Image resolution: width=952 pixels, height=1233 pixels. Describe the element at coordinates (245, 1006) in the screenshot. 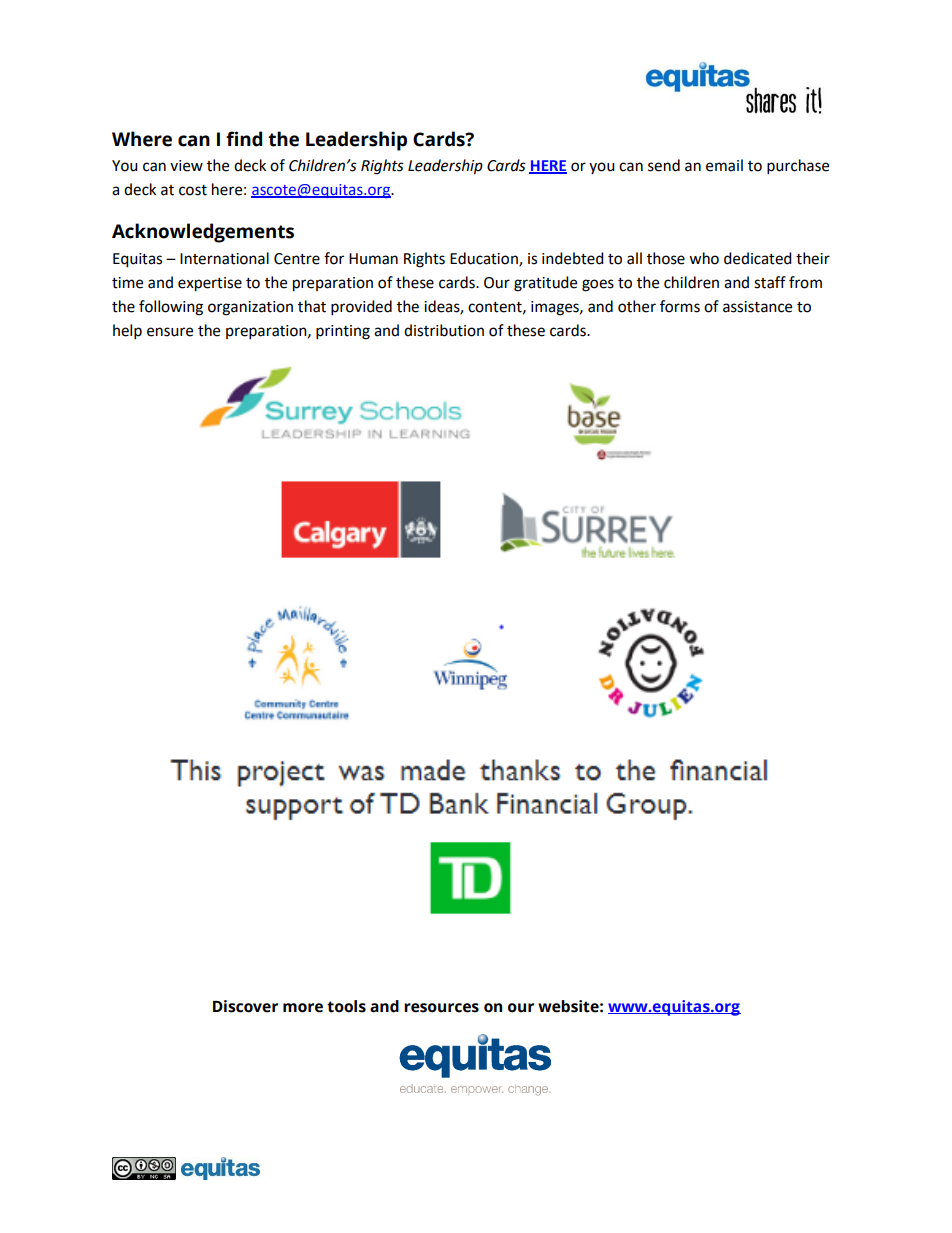

I see `Discover` at that location.
